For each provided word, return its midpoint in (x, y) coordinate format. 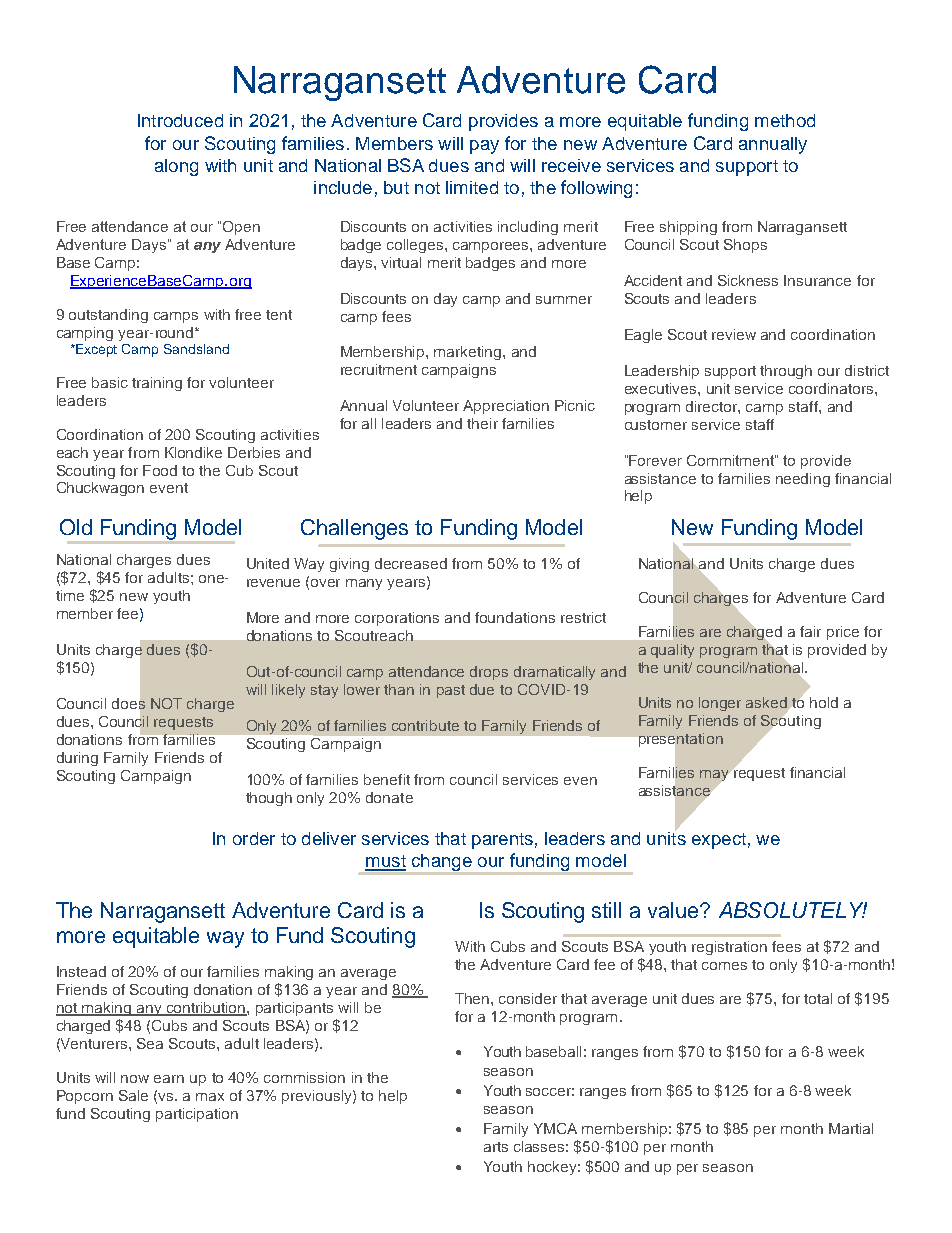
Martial (851, 1128)
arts (496, 1147)
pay (484, 147)
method (785, 120)
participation (197, 1115)
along (176, 167)
